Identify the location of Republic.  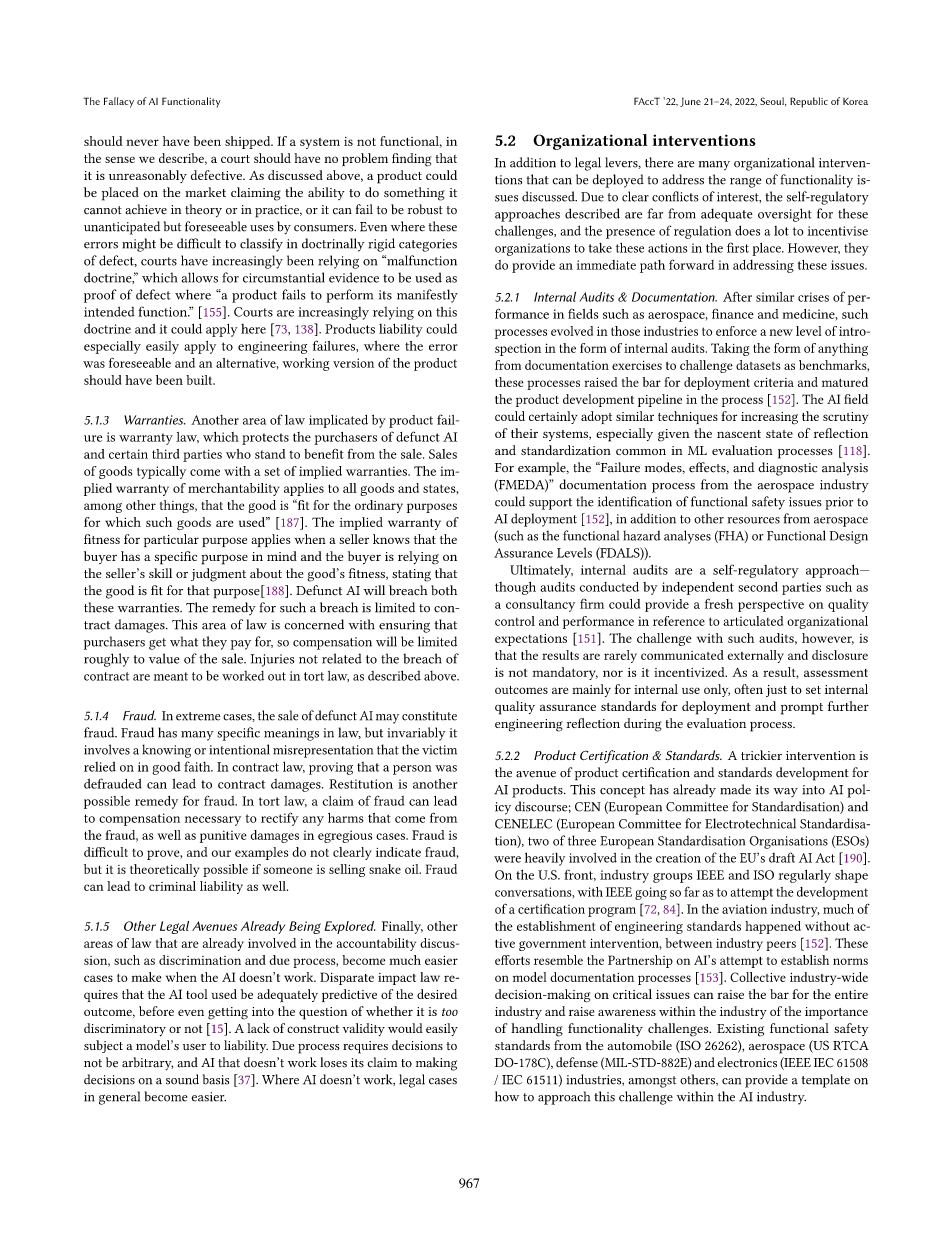
(809, 102).
